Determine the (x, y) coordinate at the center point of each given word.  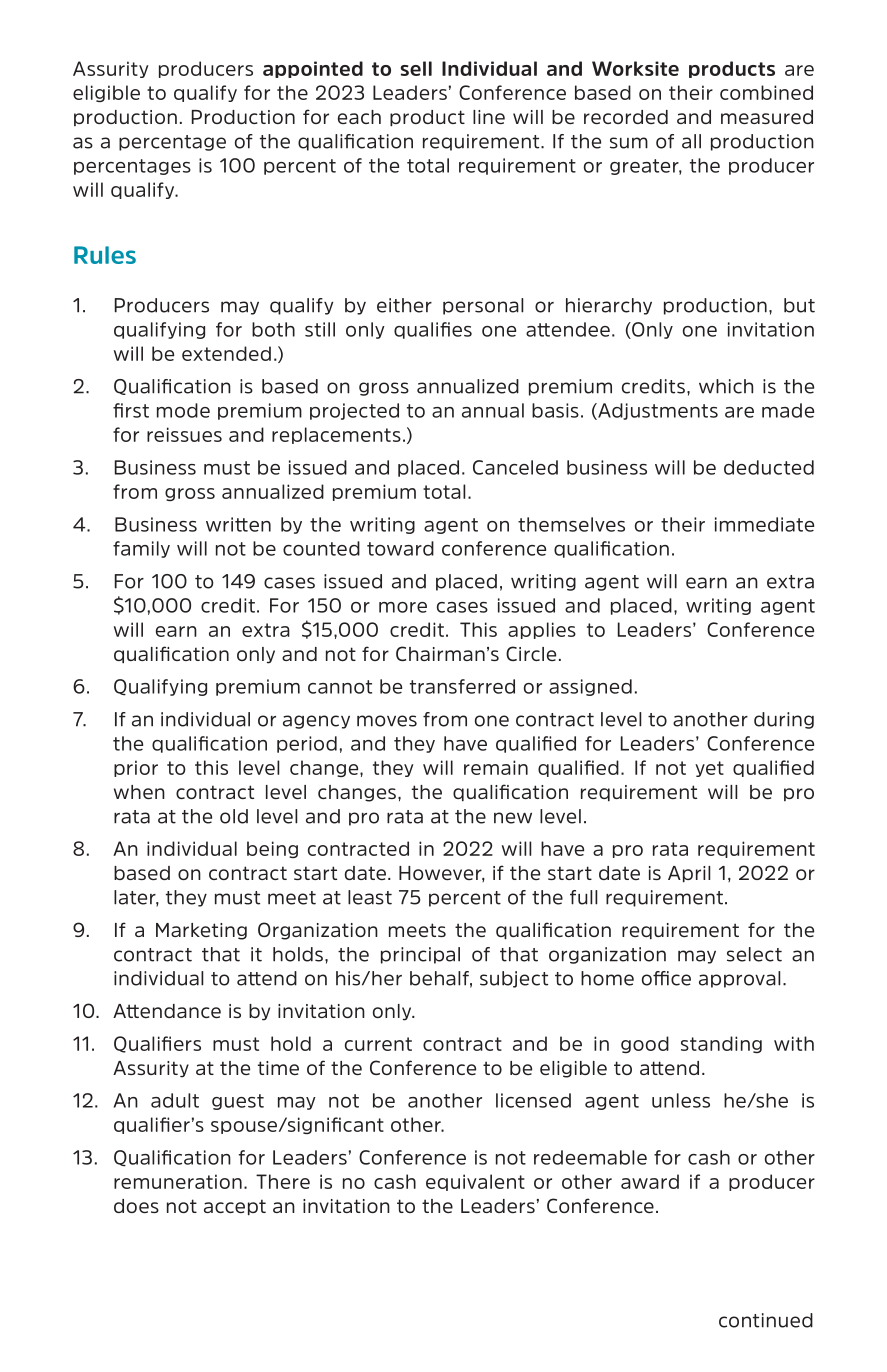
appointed (313, 69)
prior (136, 768)
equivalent (475, 1182)
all (691, 141)
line (489, 117)
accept (235, 1207)
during (784, 720)
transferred (462, 686)
